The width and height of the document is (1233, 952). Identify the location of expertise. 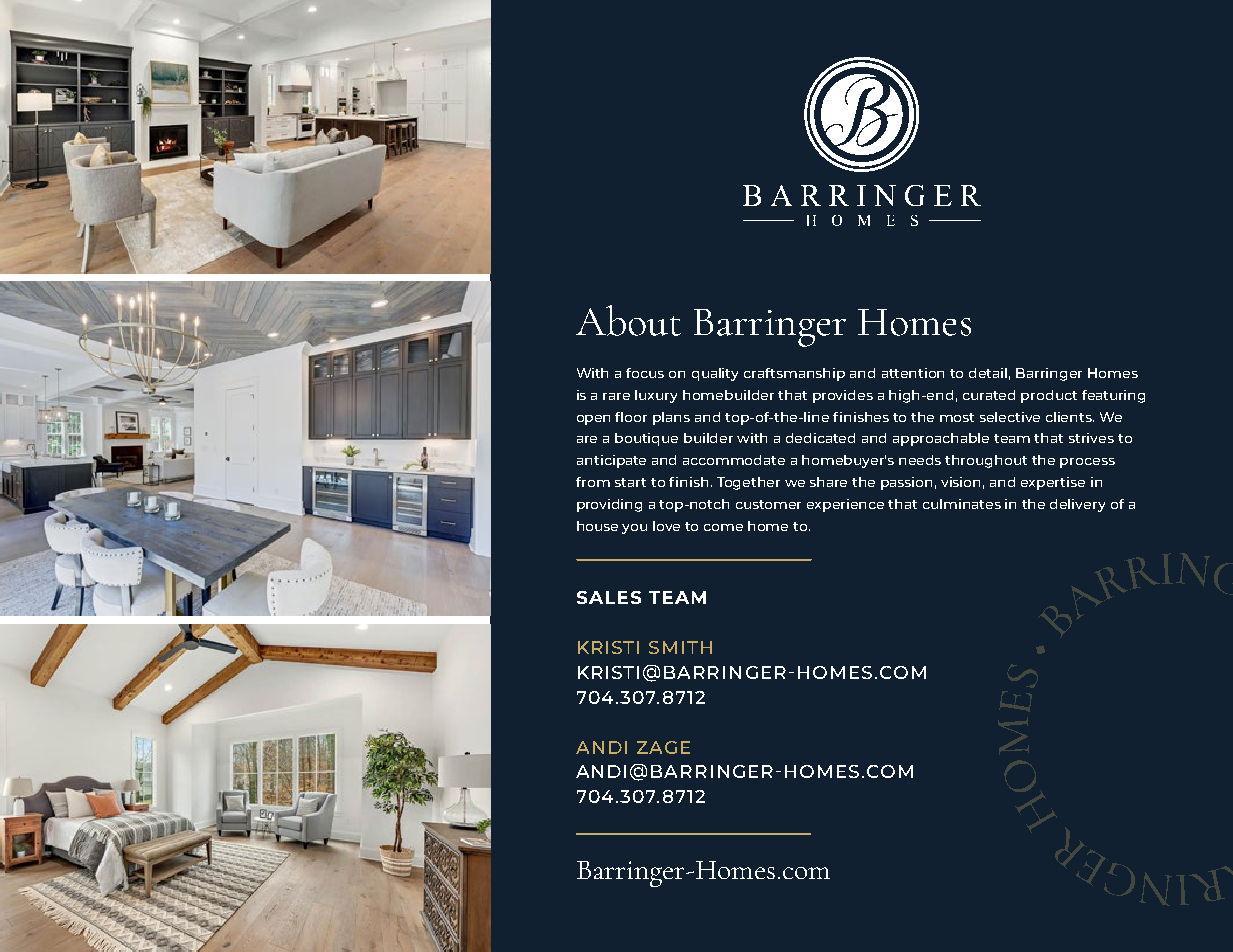
(1053, 483).
